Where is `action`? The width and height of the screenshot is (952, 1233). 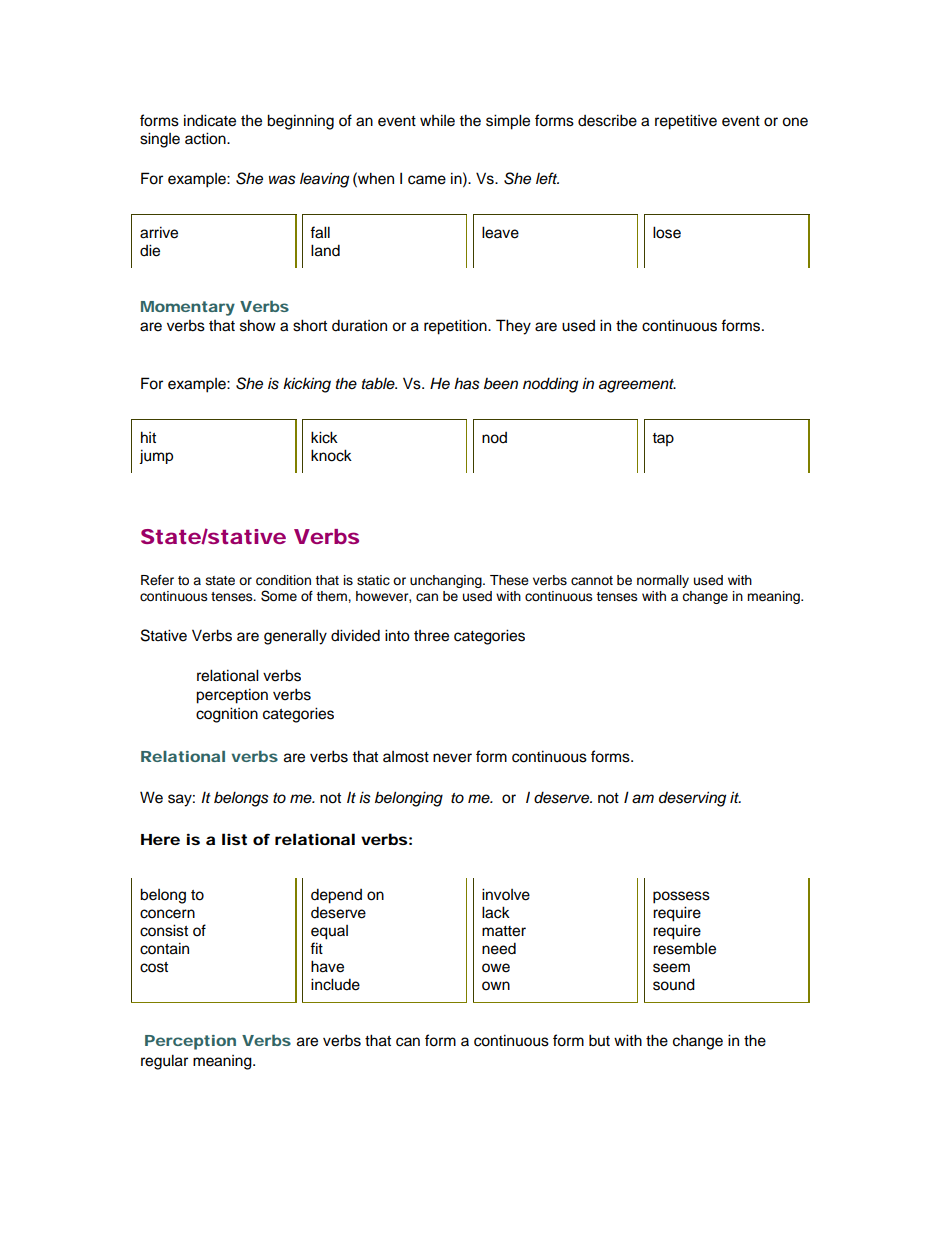
action is located at coordinates (206, 138).
